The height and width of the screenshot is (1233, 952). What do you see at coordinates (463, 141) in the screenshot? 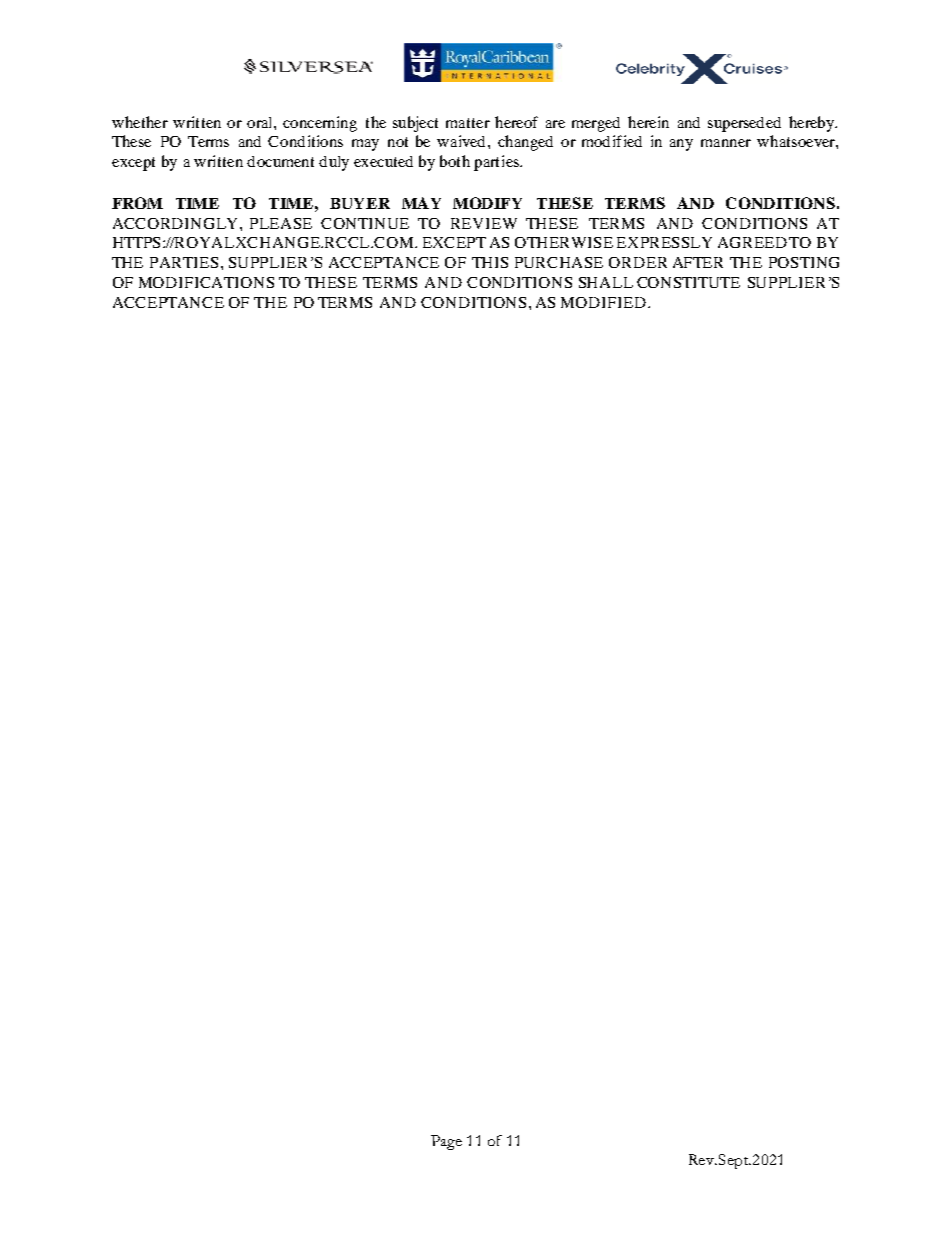
I see `waived` at bounding box center [463, 141].
